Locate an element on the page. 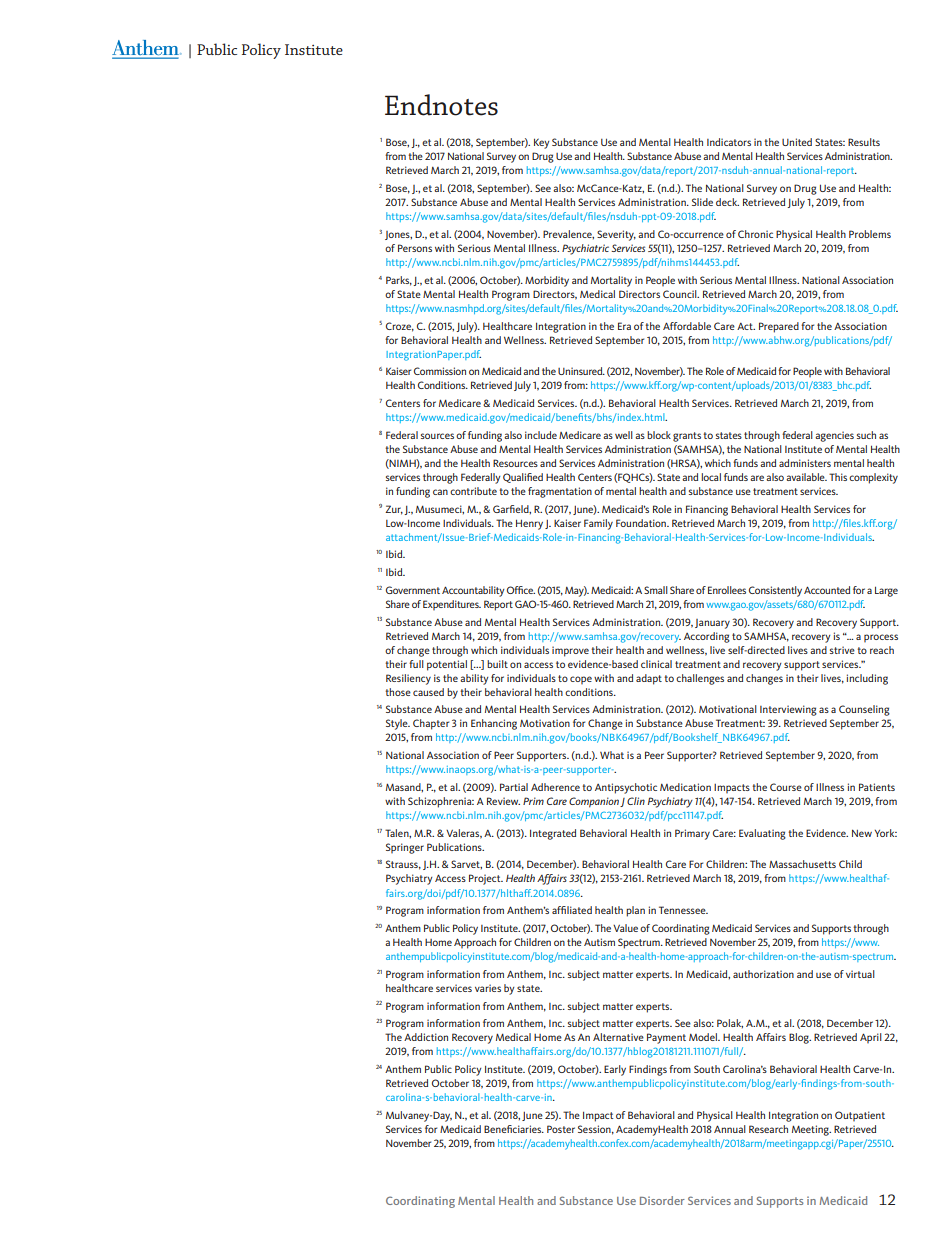  New is located at coordinates (862, 833).
